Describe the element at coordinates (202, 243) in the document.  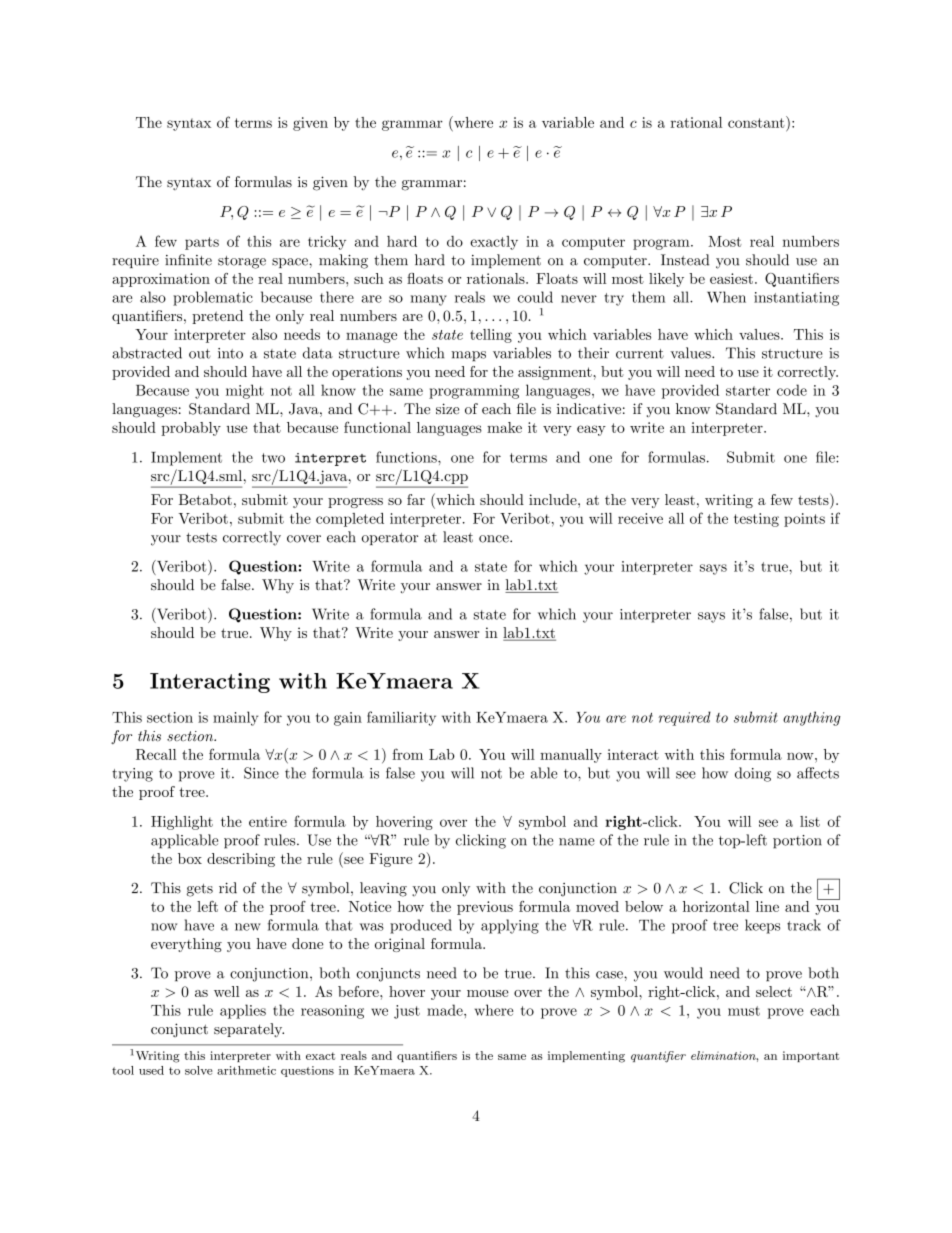
I see `parts` at that location.
